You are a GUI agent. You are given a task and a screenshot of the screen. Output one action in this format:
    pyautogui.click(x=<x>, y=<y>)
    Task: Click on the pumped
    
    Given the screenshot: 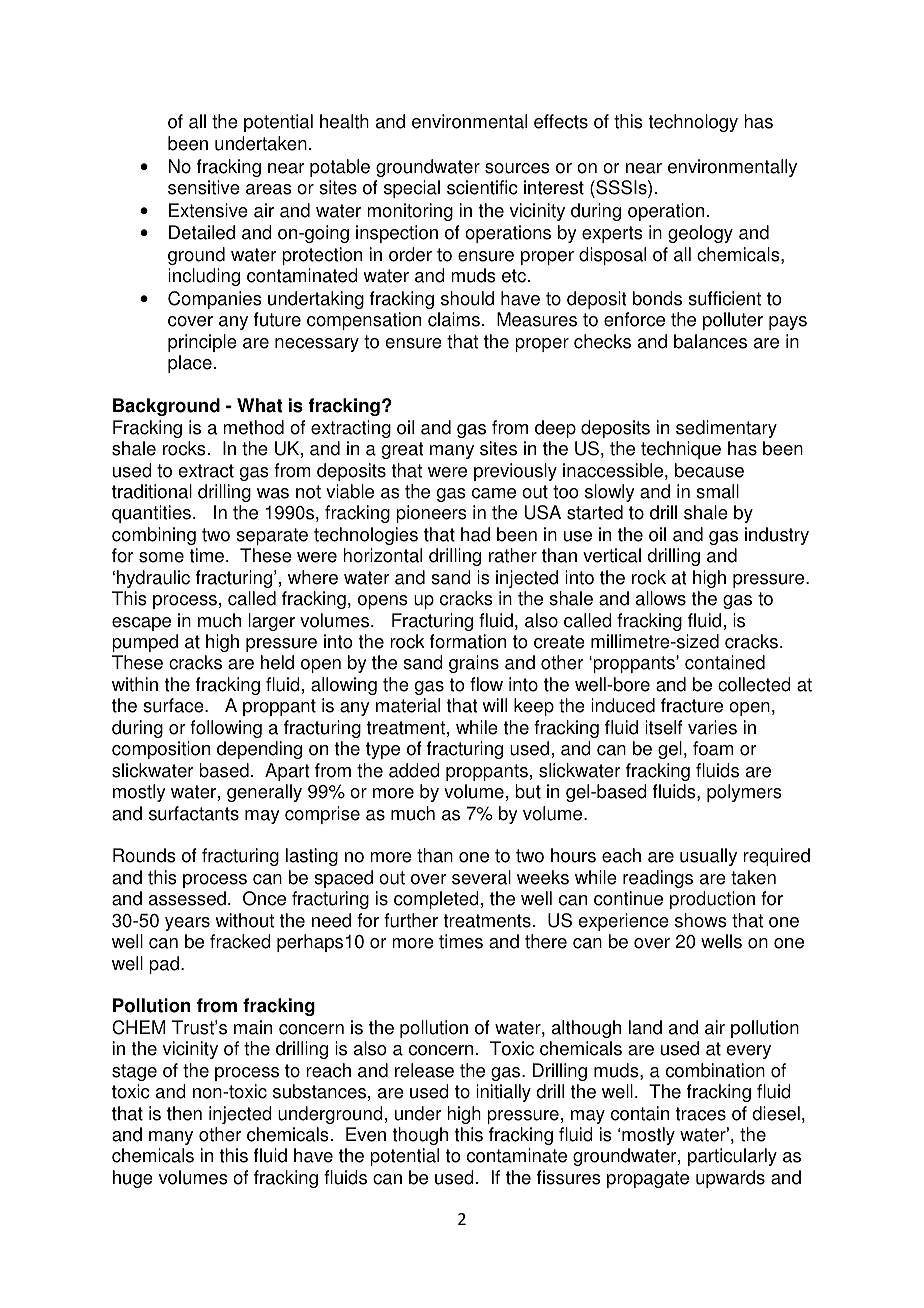 What is the action you would take?
    pyautogui.click(x=145, y=643)
